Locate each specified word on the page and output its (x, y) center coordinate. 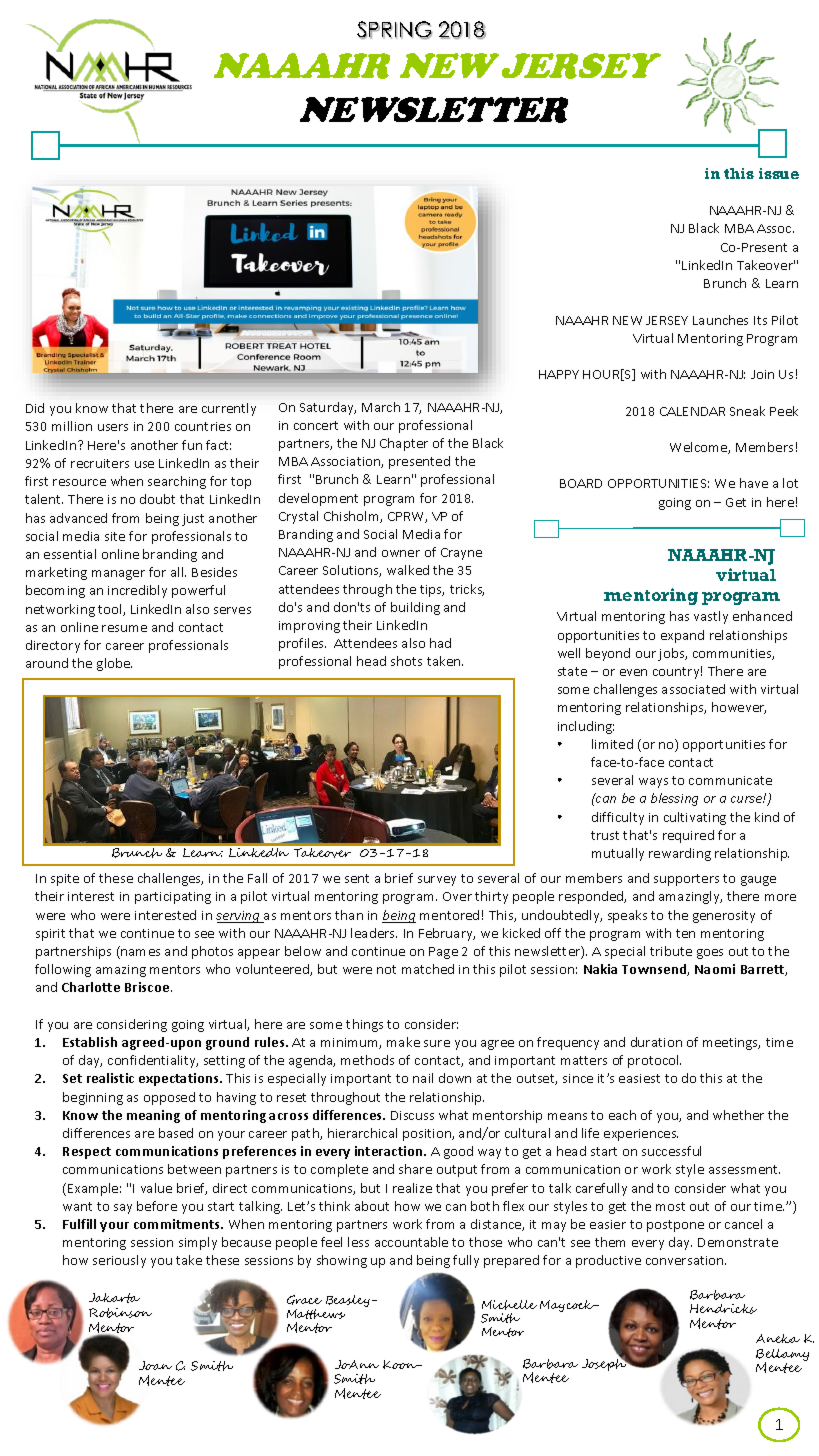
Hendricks (723, 1309)
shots (406, 661)
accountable (411, 1242)
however (739, 708)
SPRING (394, 30)
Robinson (120, 1313)
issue (779, 173)
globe (114, 664)
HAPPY (559, 374)
